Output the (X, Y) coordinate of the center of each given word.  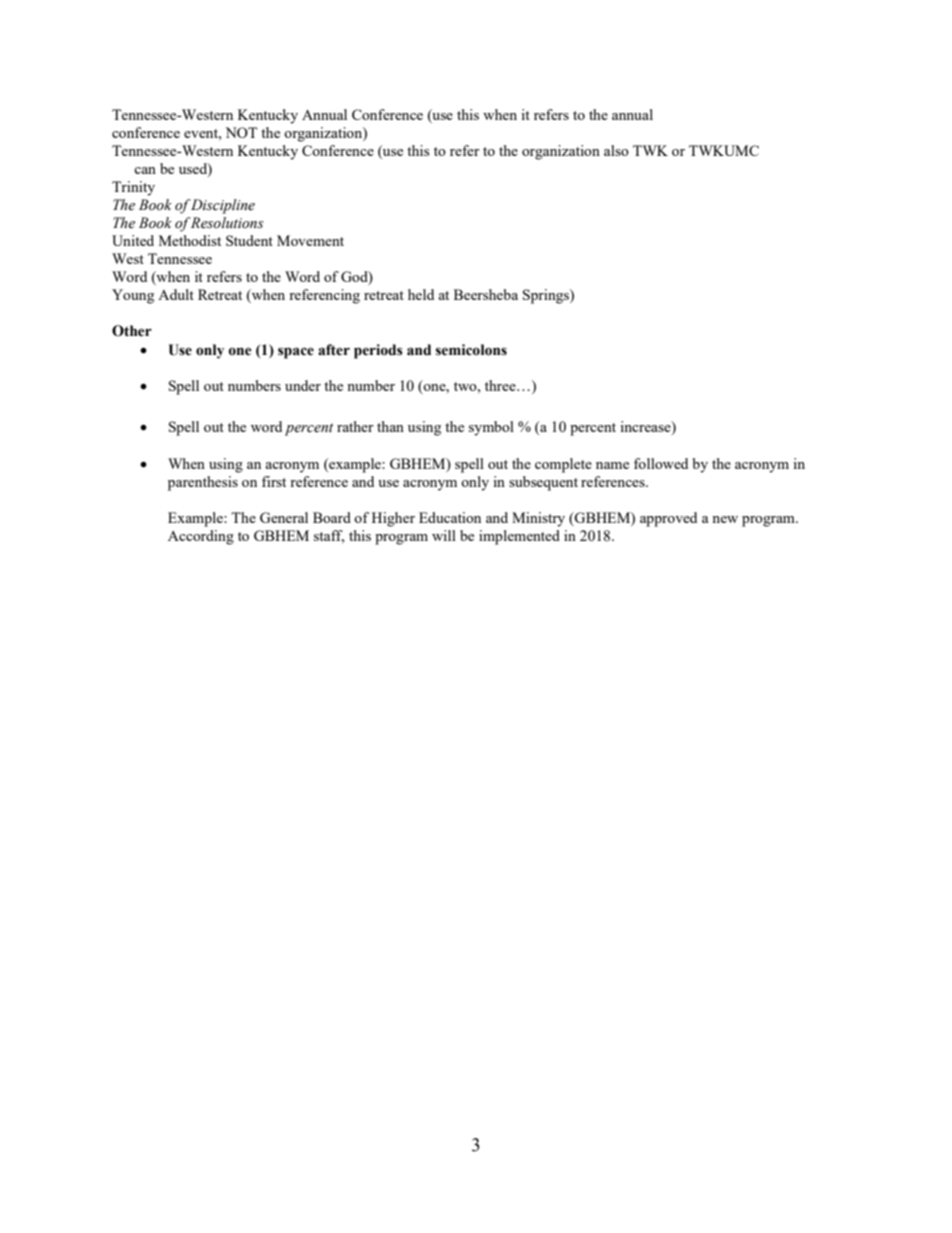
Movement (310, 240)
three (501, 385)
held (421, 294)
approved (668, 519)
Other (132, 331)
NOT (241, 132)
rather (355, 426)
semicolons (471, 350)
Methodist (190, 240)
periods (378, 351)
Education (450, 517)
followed (661, 463)
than (390, 426)
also (616, 150)
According (201, 537)
